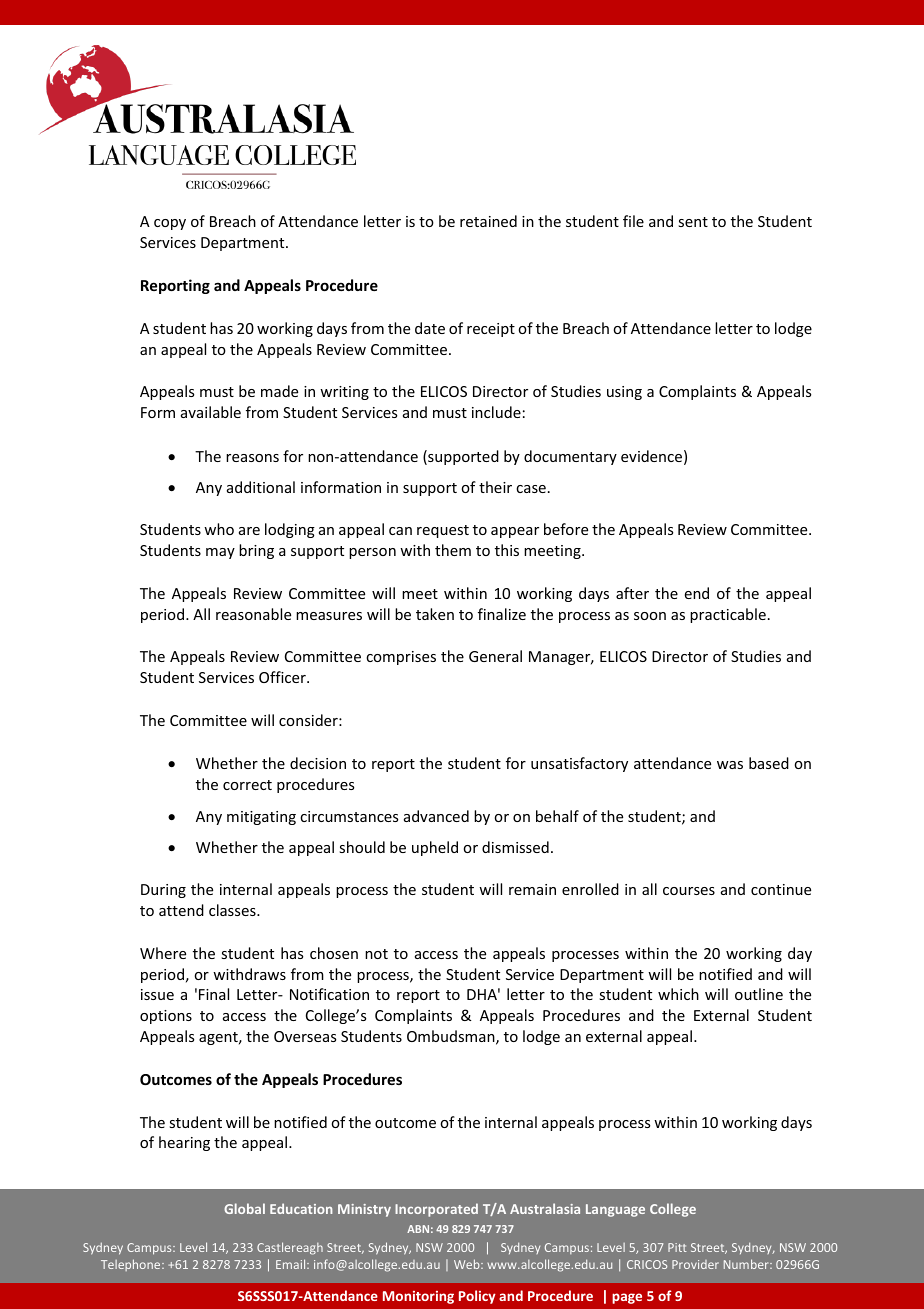  I want to click on retained, so click(488, 221).
